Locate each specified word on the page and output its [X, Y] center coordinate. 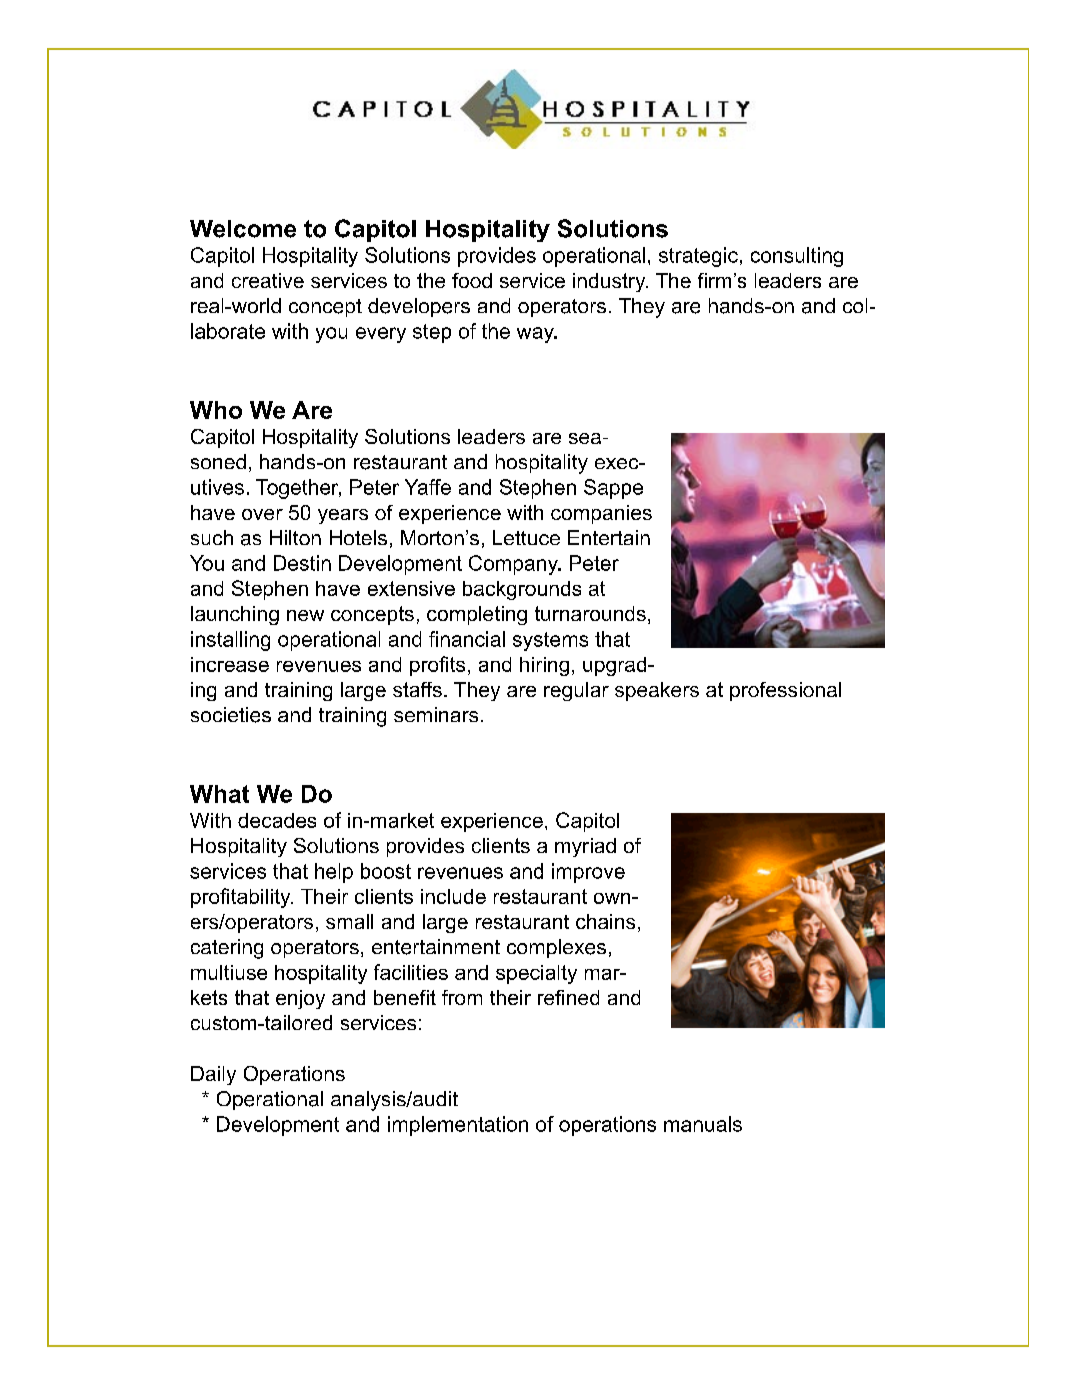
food [472, 280]
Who [216, 410]
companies [601, 514]
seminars [436, 714]
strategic [698, 257]
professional [785, 691]
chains [605, 921]
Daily [213, 1075]
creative [268, 280]
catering [227, 949]
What [219, 794]
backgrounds [522, 590]
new [305, 615]
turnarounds [590, 613]
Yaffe [428, 487]
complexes [556, 948]
